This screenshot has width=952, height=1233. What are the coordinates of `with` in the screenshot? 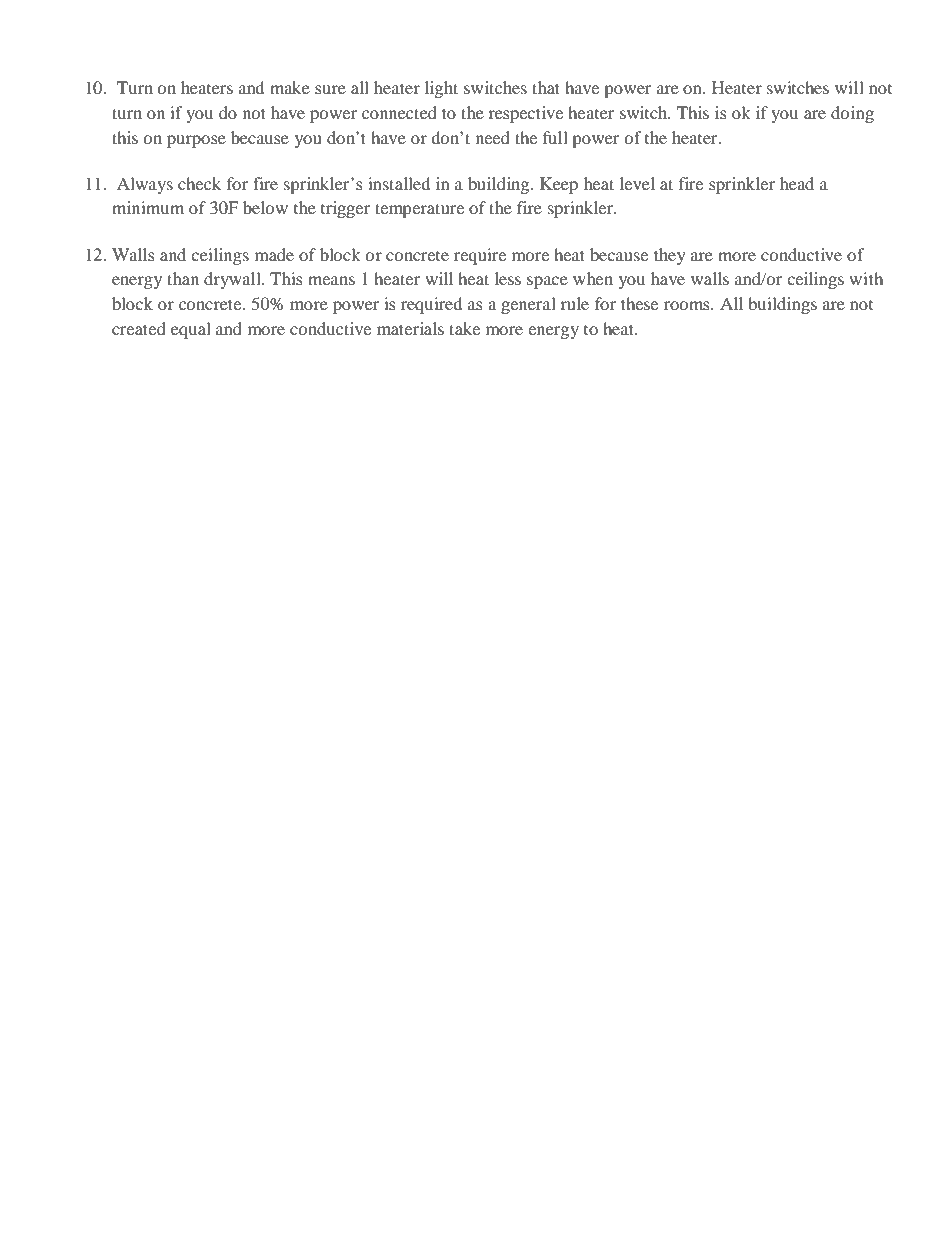 It's located at (866, 278).
